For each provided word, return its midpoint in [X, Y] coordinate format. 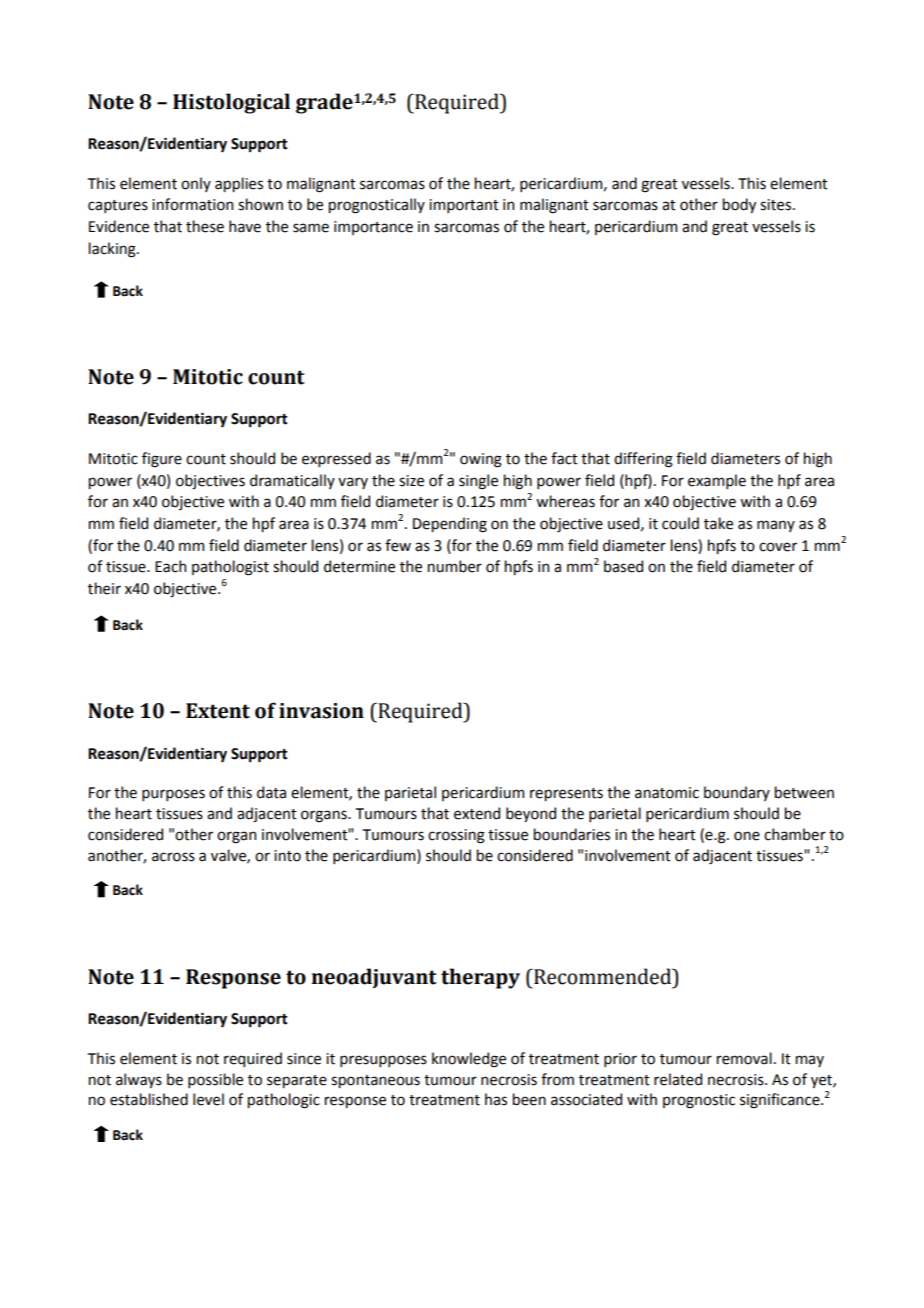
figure [162, 460]
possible [215, 1080]
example [717, 481]
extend [477, 813]
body [739, 205]
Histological [231, 103]
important [464, 206]
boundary [737, 793]
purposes [173, 795]
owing [481, 460]
